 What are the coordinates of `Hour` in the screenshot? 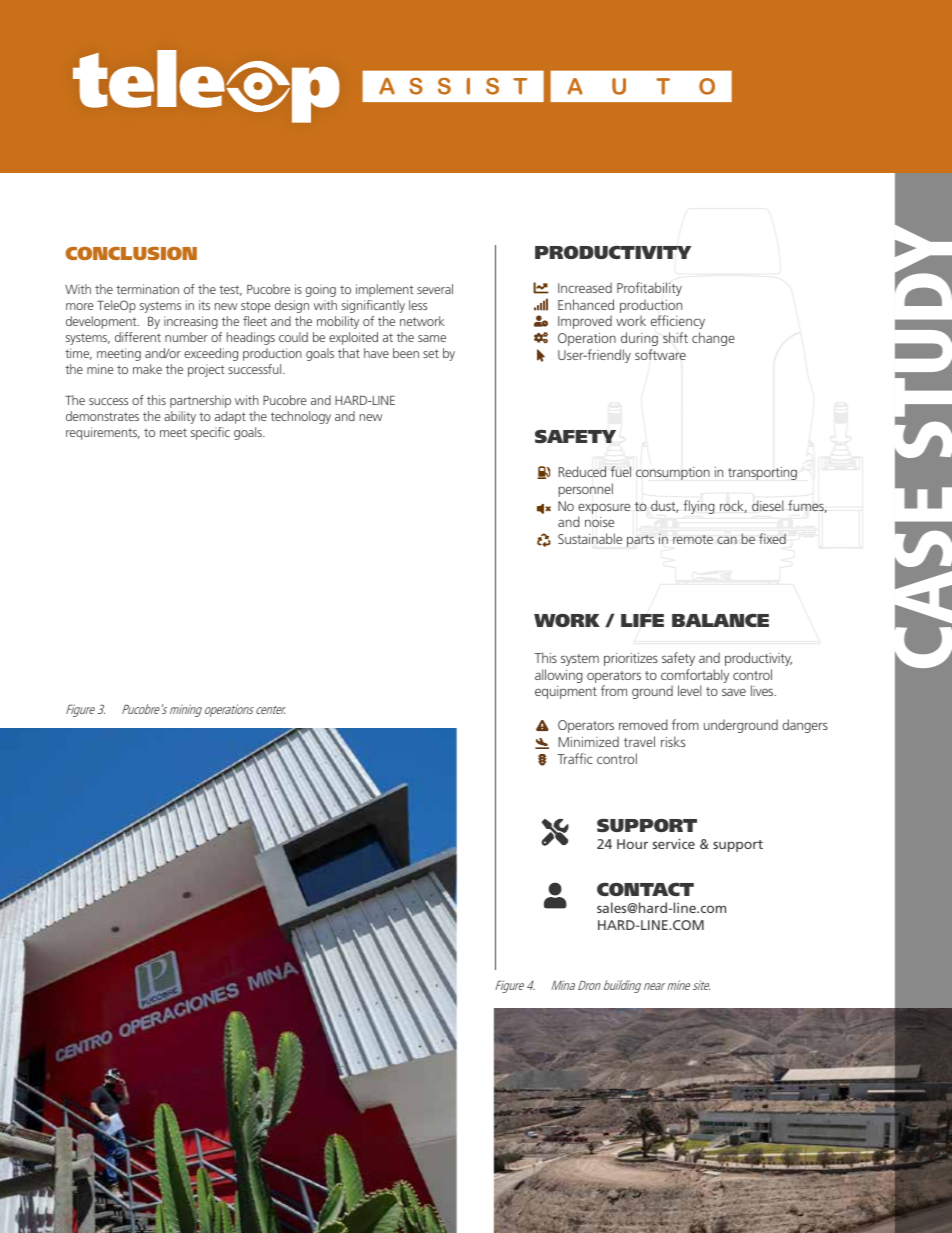 It's located at (632, 844).
